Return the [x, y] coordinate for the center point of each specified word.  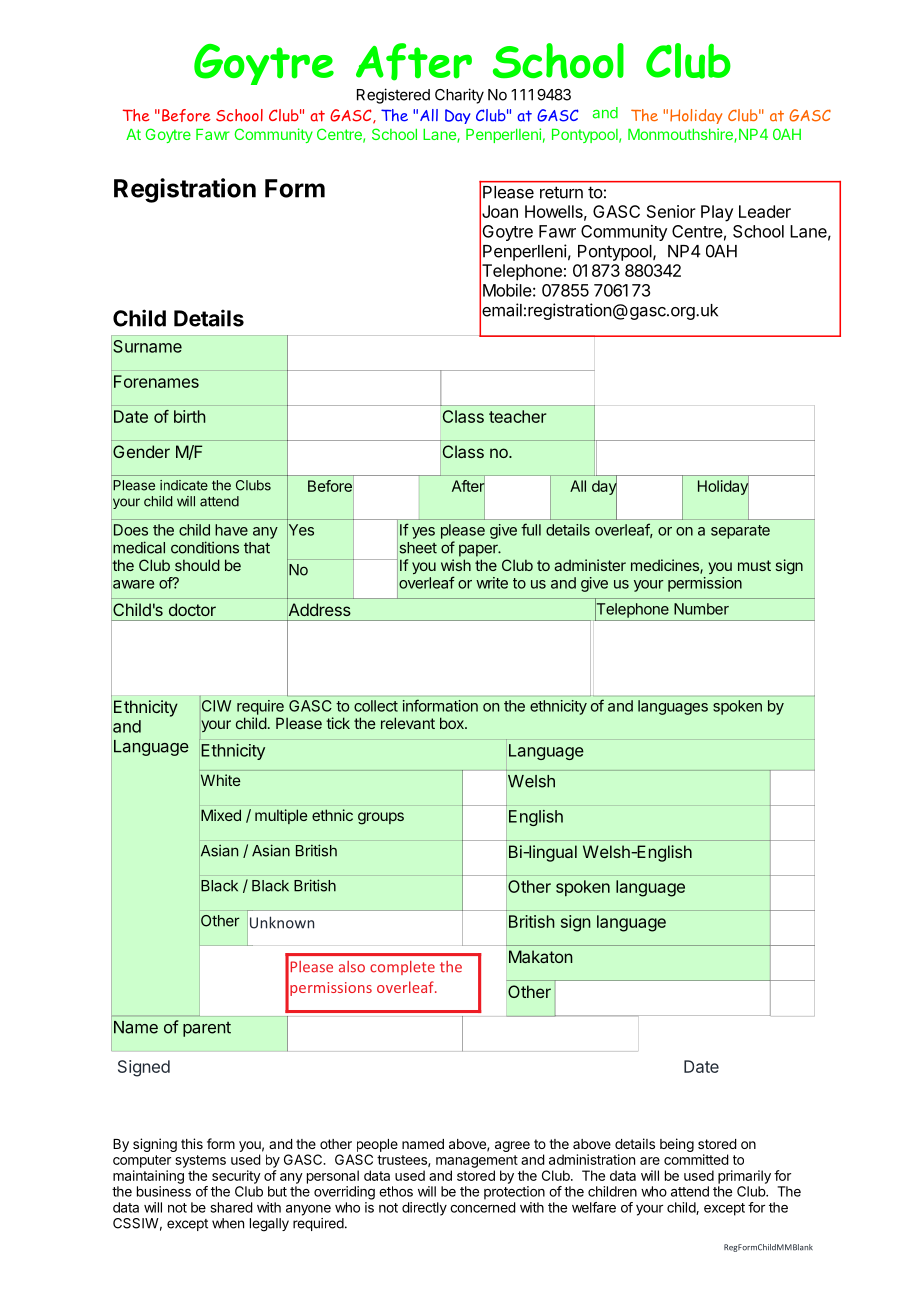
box [453, 723]
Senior [671, 211]
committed [696, 1159]
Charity [459, 96]
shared [232, 1207]
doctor [192, 609]
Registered [393, 96]
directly [424, 1209]
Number [701, 609]
